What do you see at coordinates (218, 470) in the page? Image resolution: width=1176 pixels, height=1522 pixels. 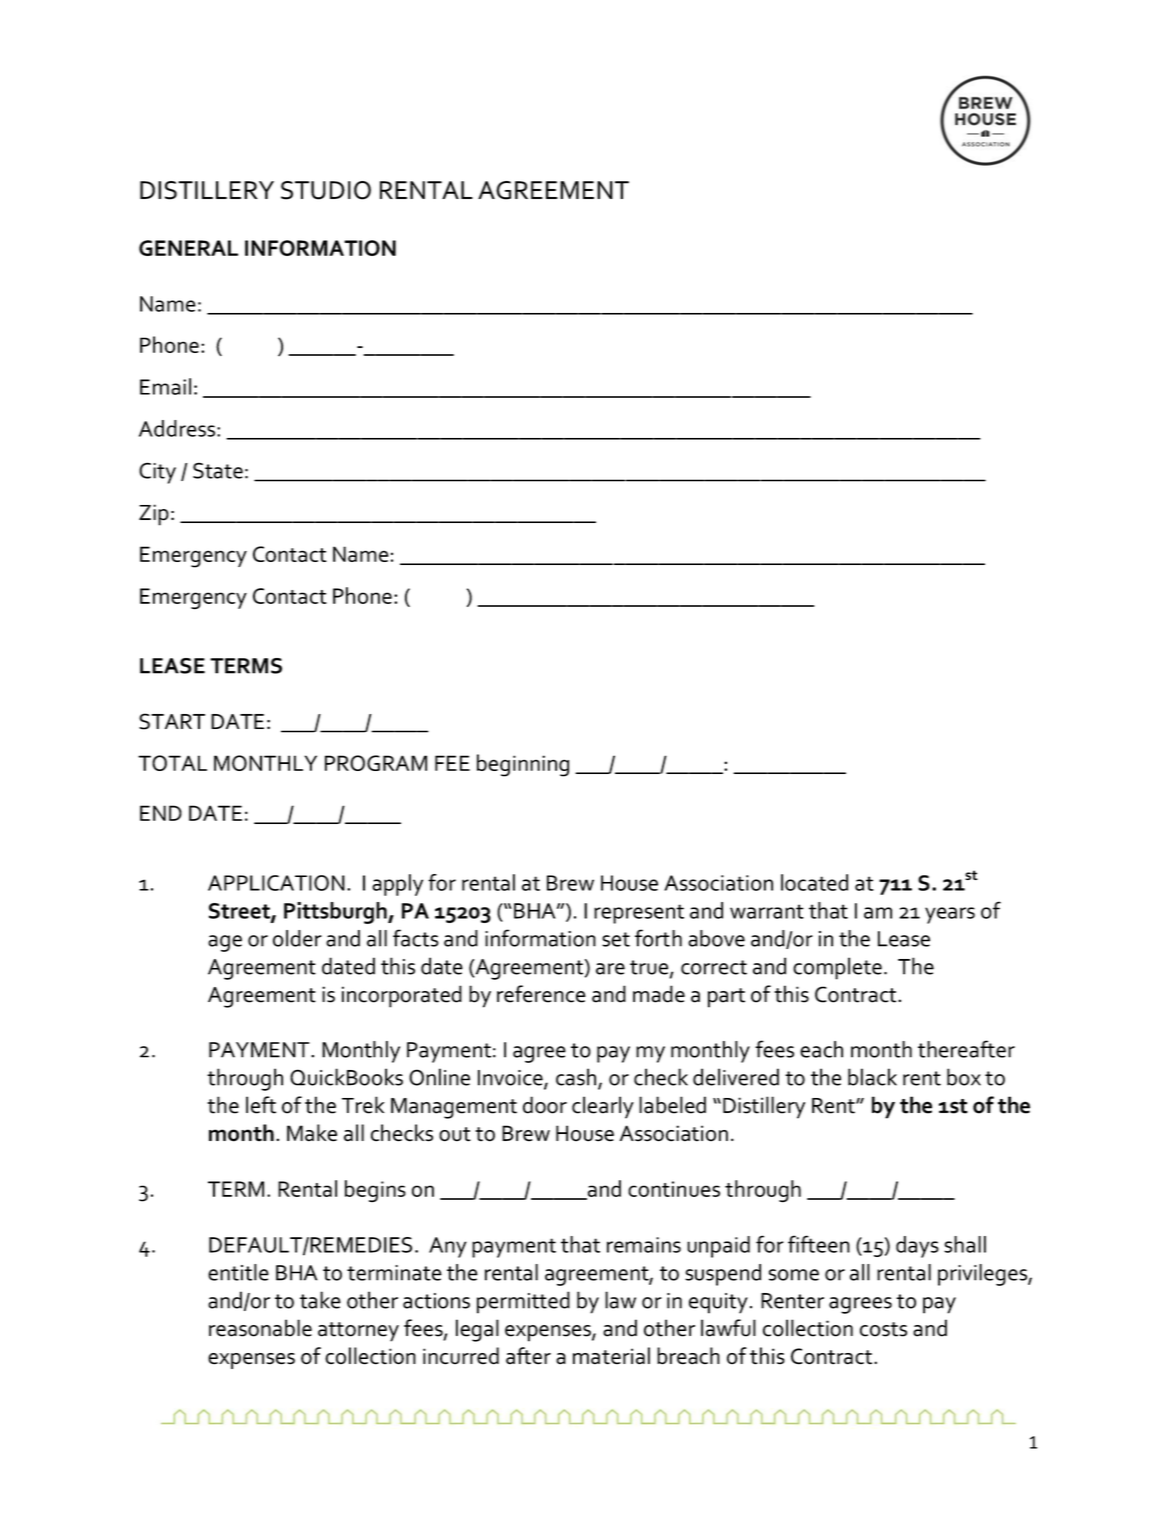 I see `State` at bounding box center [218, 470].
